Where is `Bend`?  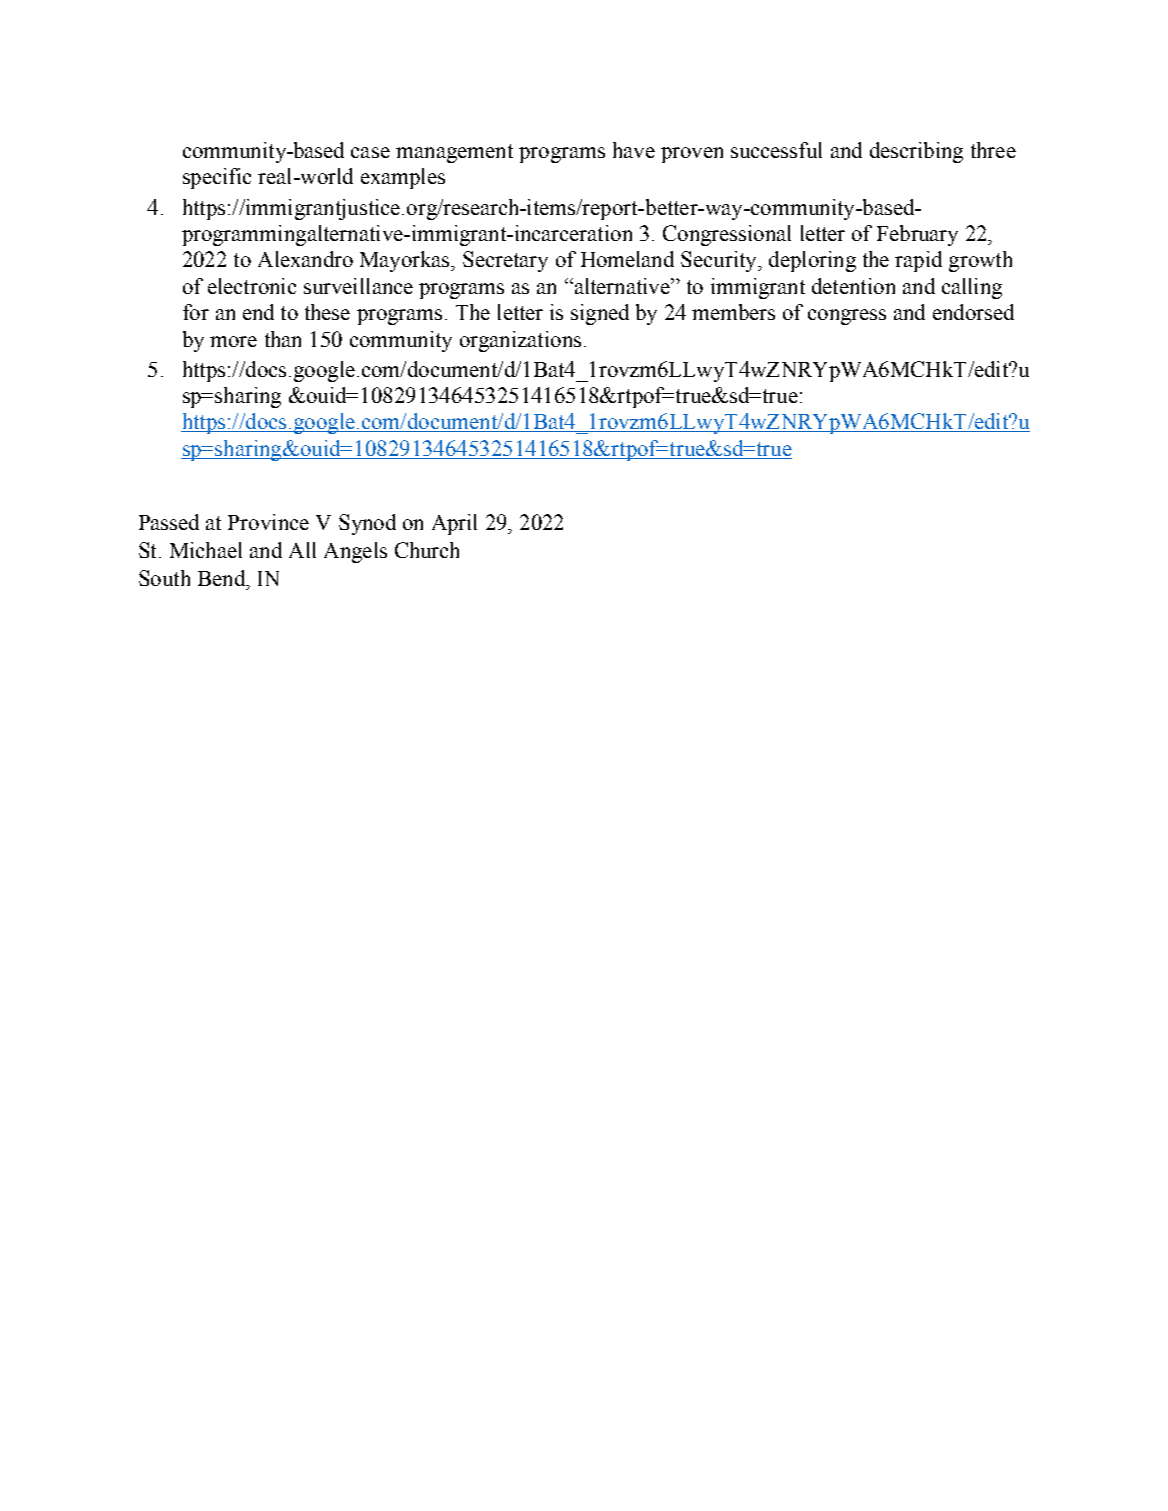 Bend is located at coordinates (223, 578).
